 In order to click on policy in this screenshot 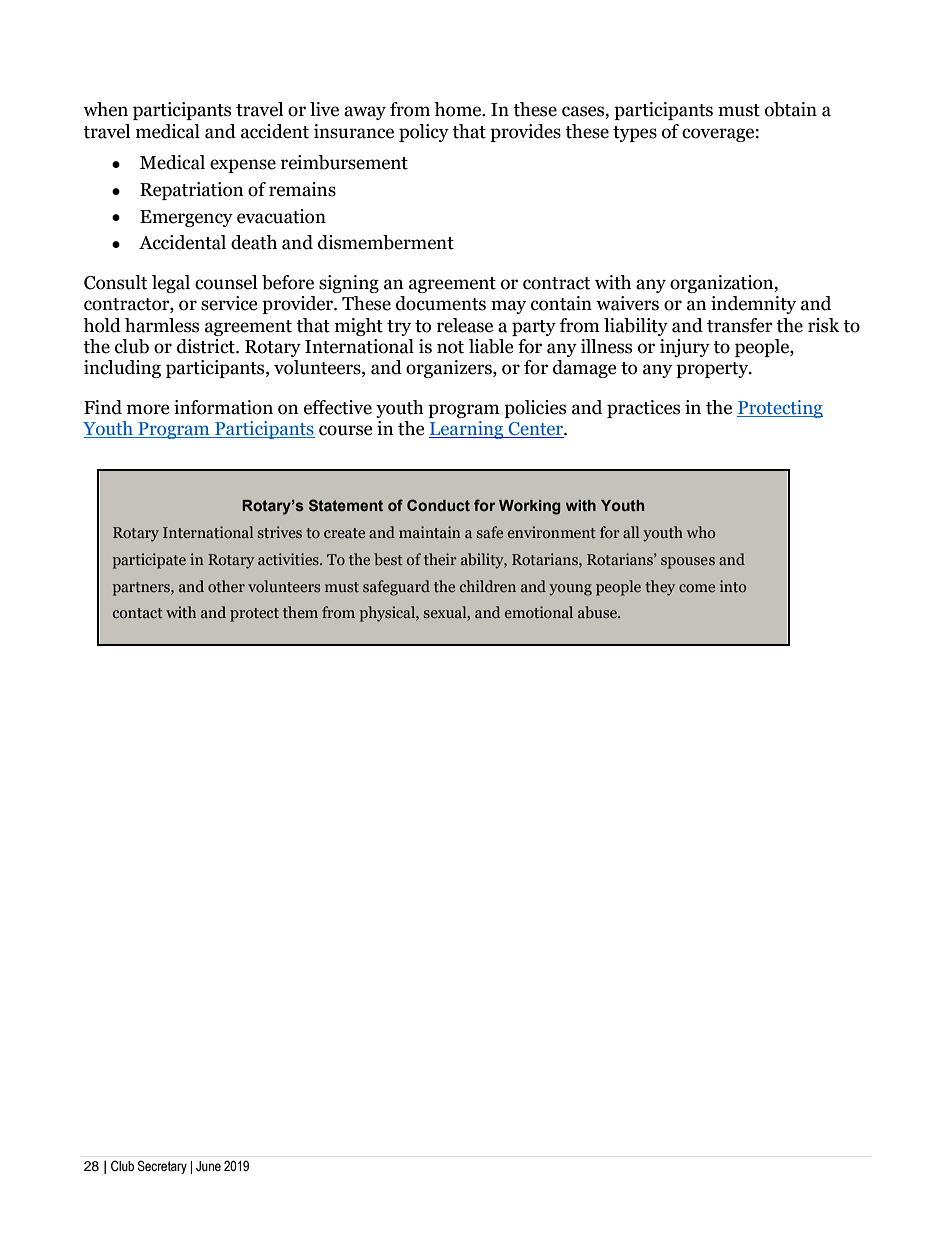, I will do `click(424, 133)`.
